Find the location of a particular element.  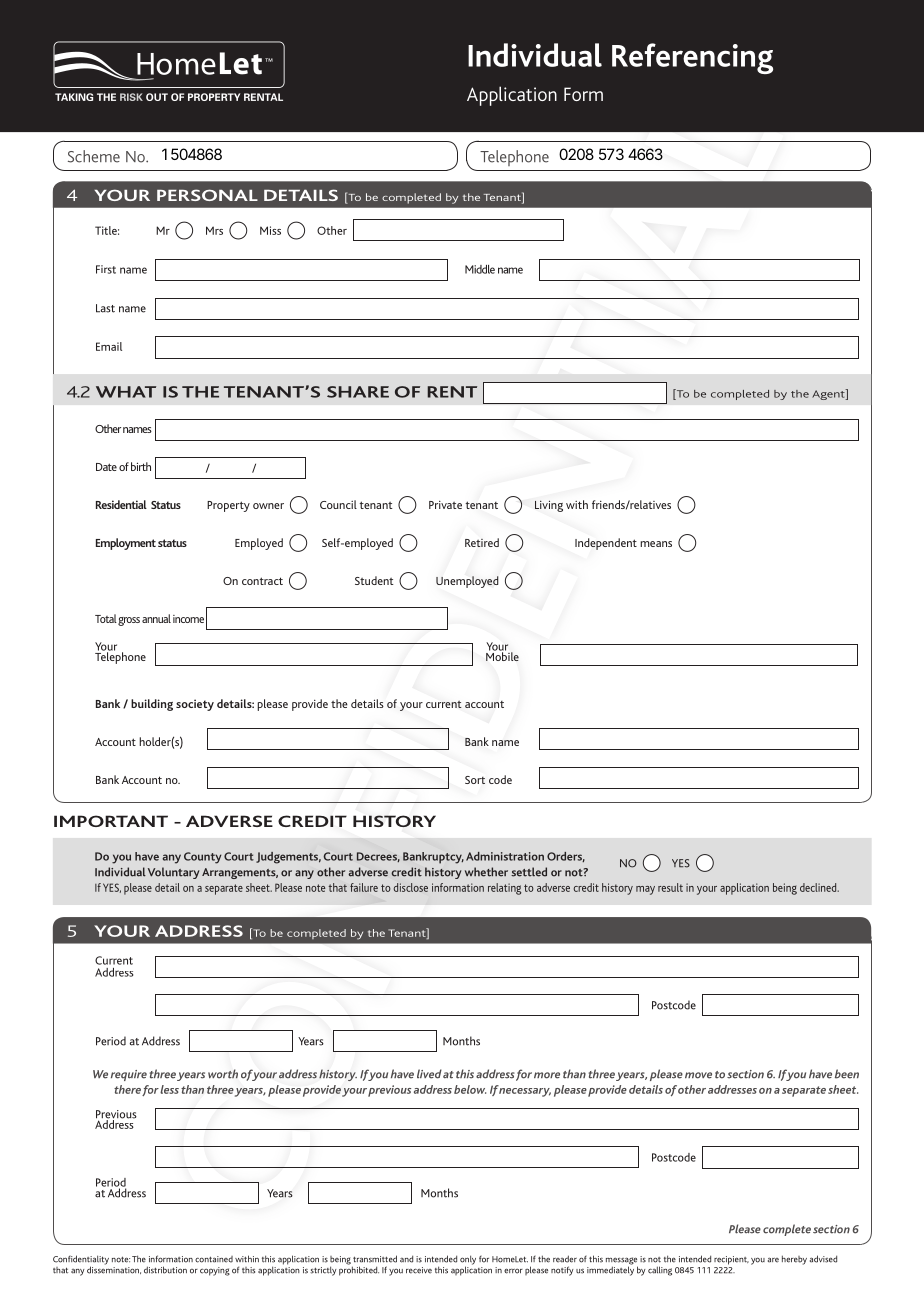

recipient is located at coordinates (731, 1260).
